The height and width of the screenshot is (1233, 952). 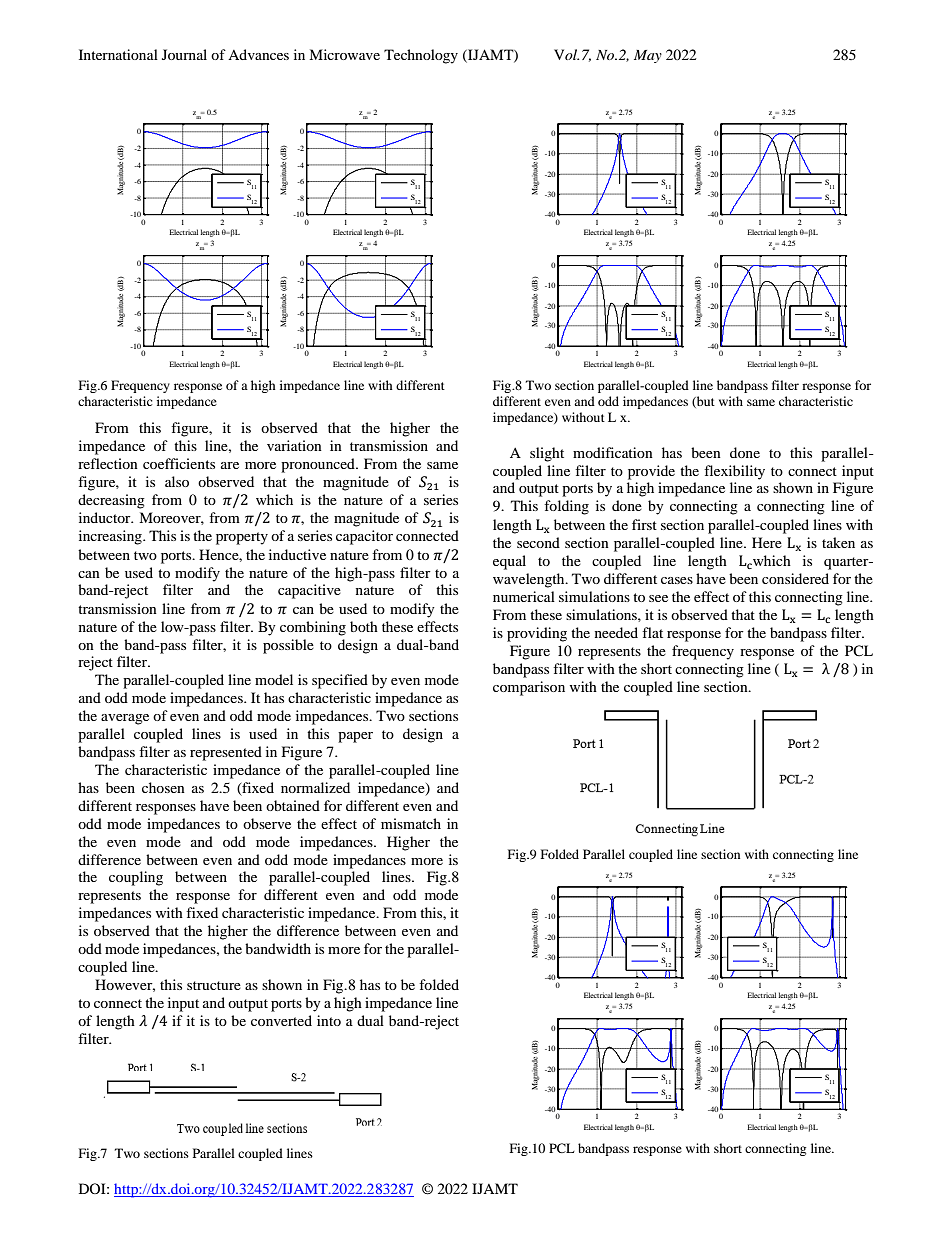 I want to click on Journal, so click(x=184, y=54).
